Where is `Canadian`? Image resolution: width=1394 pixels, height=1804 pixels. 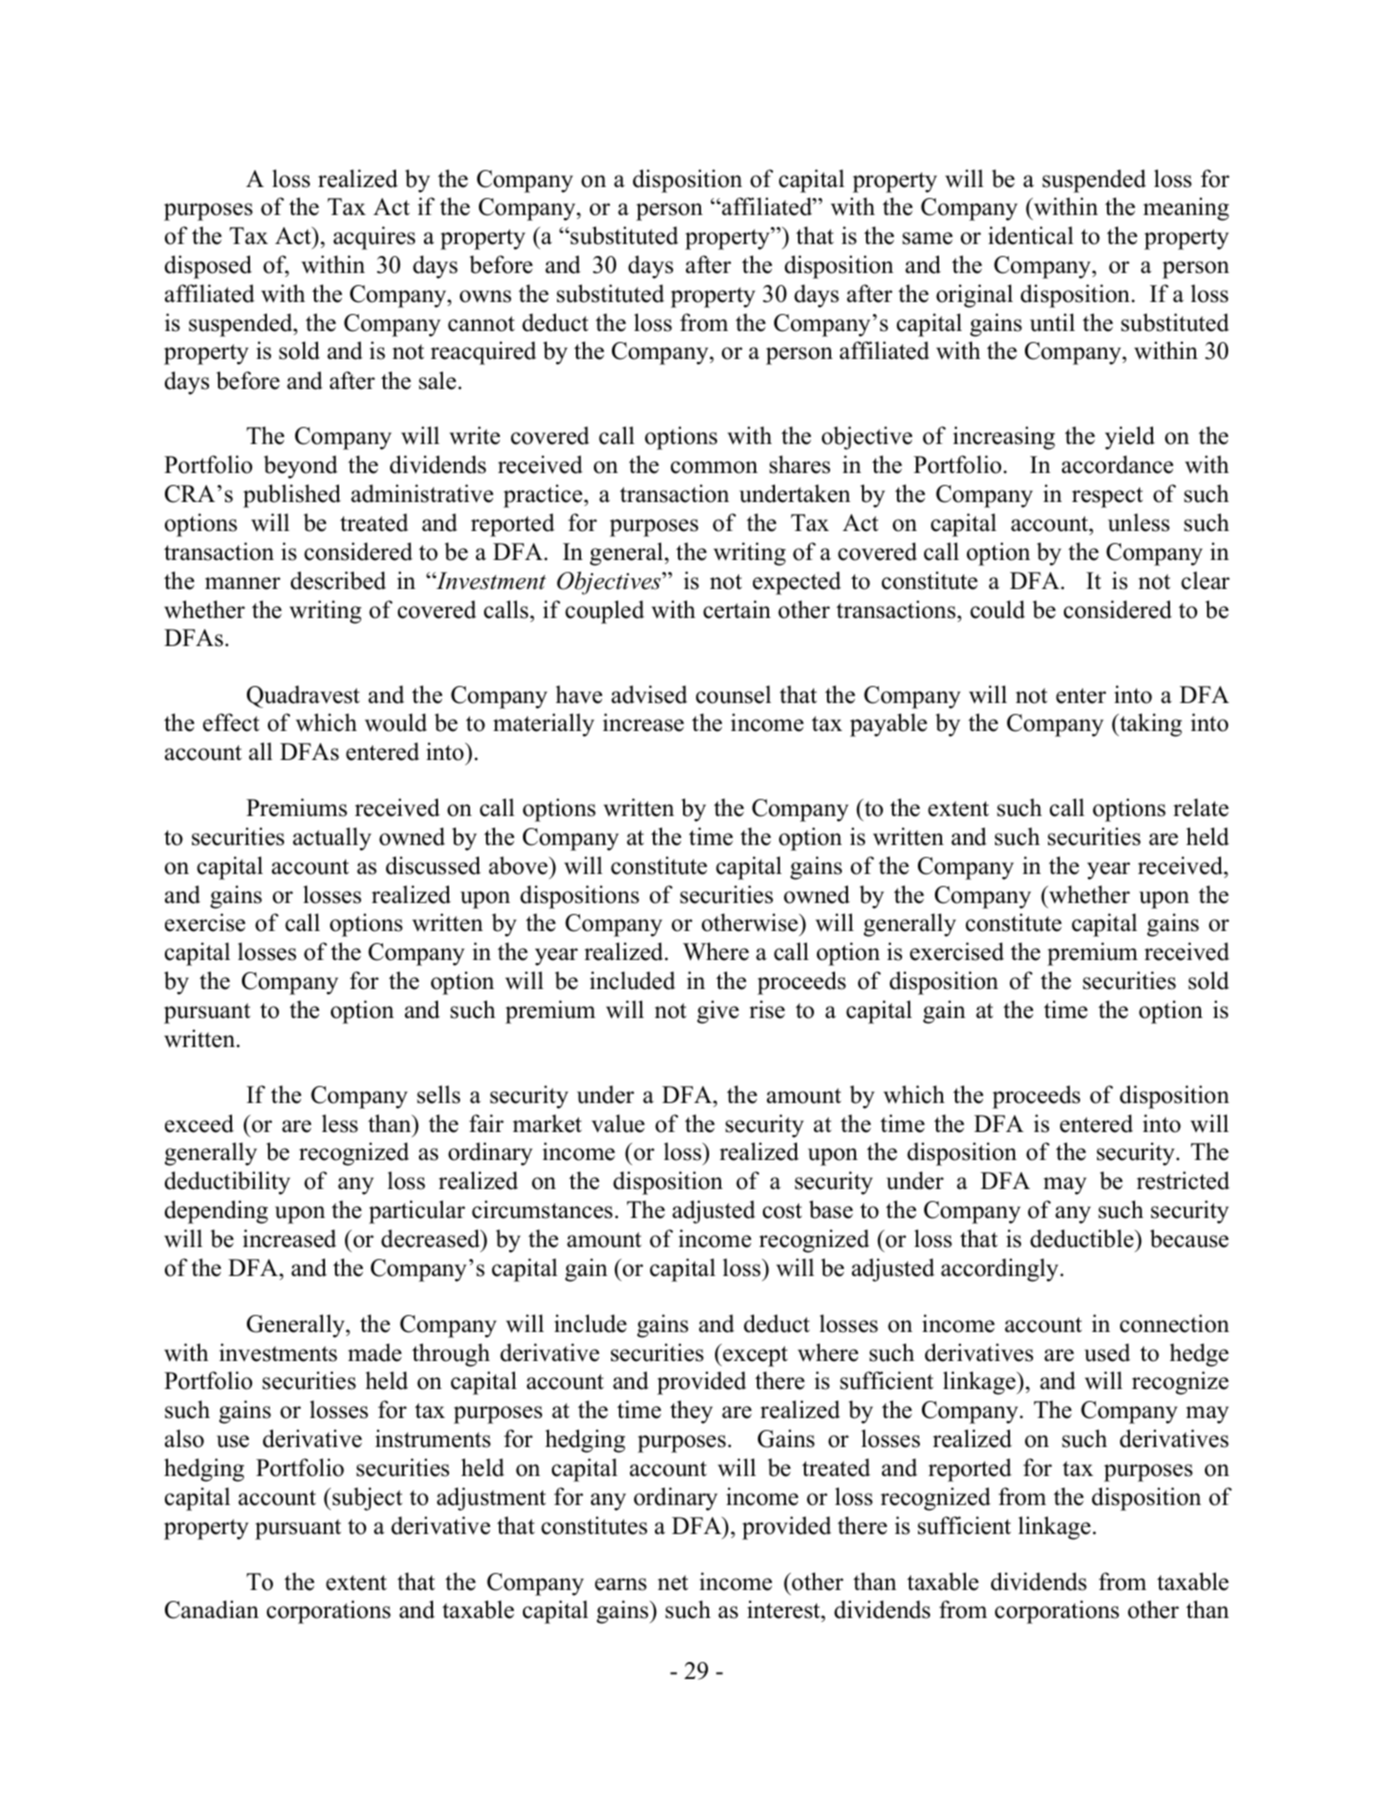
Canadian is located at coordinates (212, 1609).
